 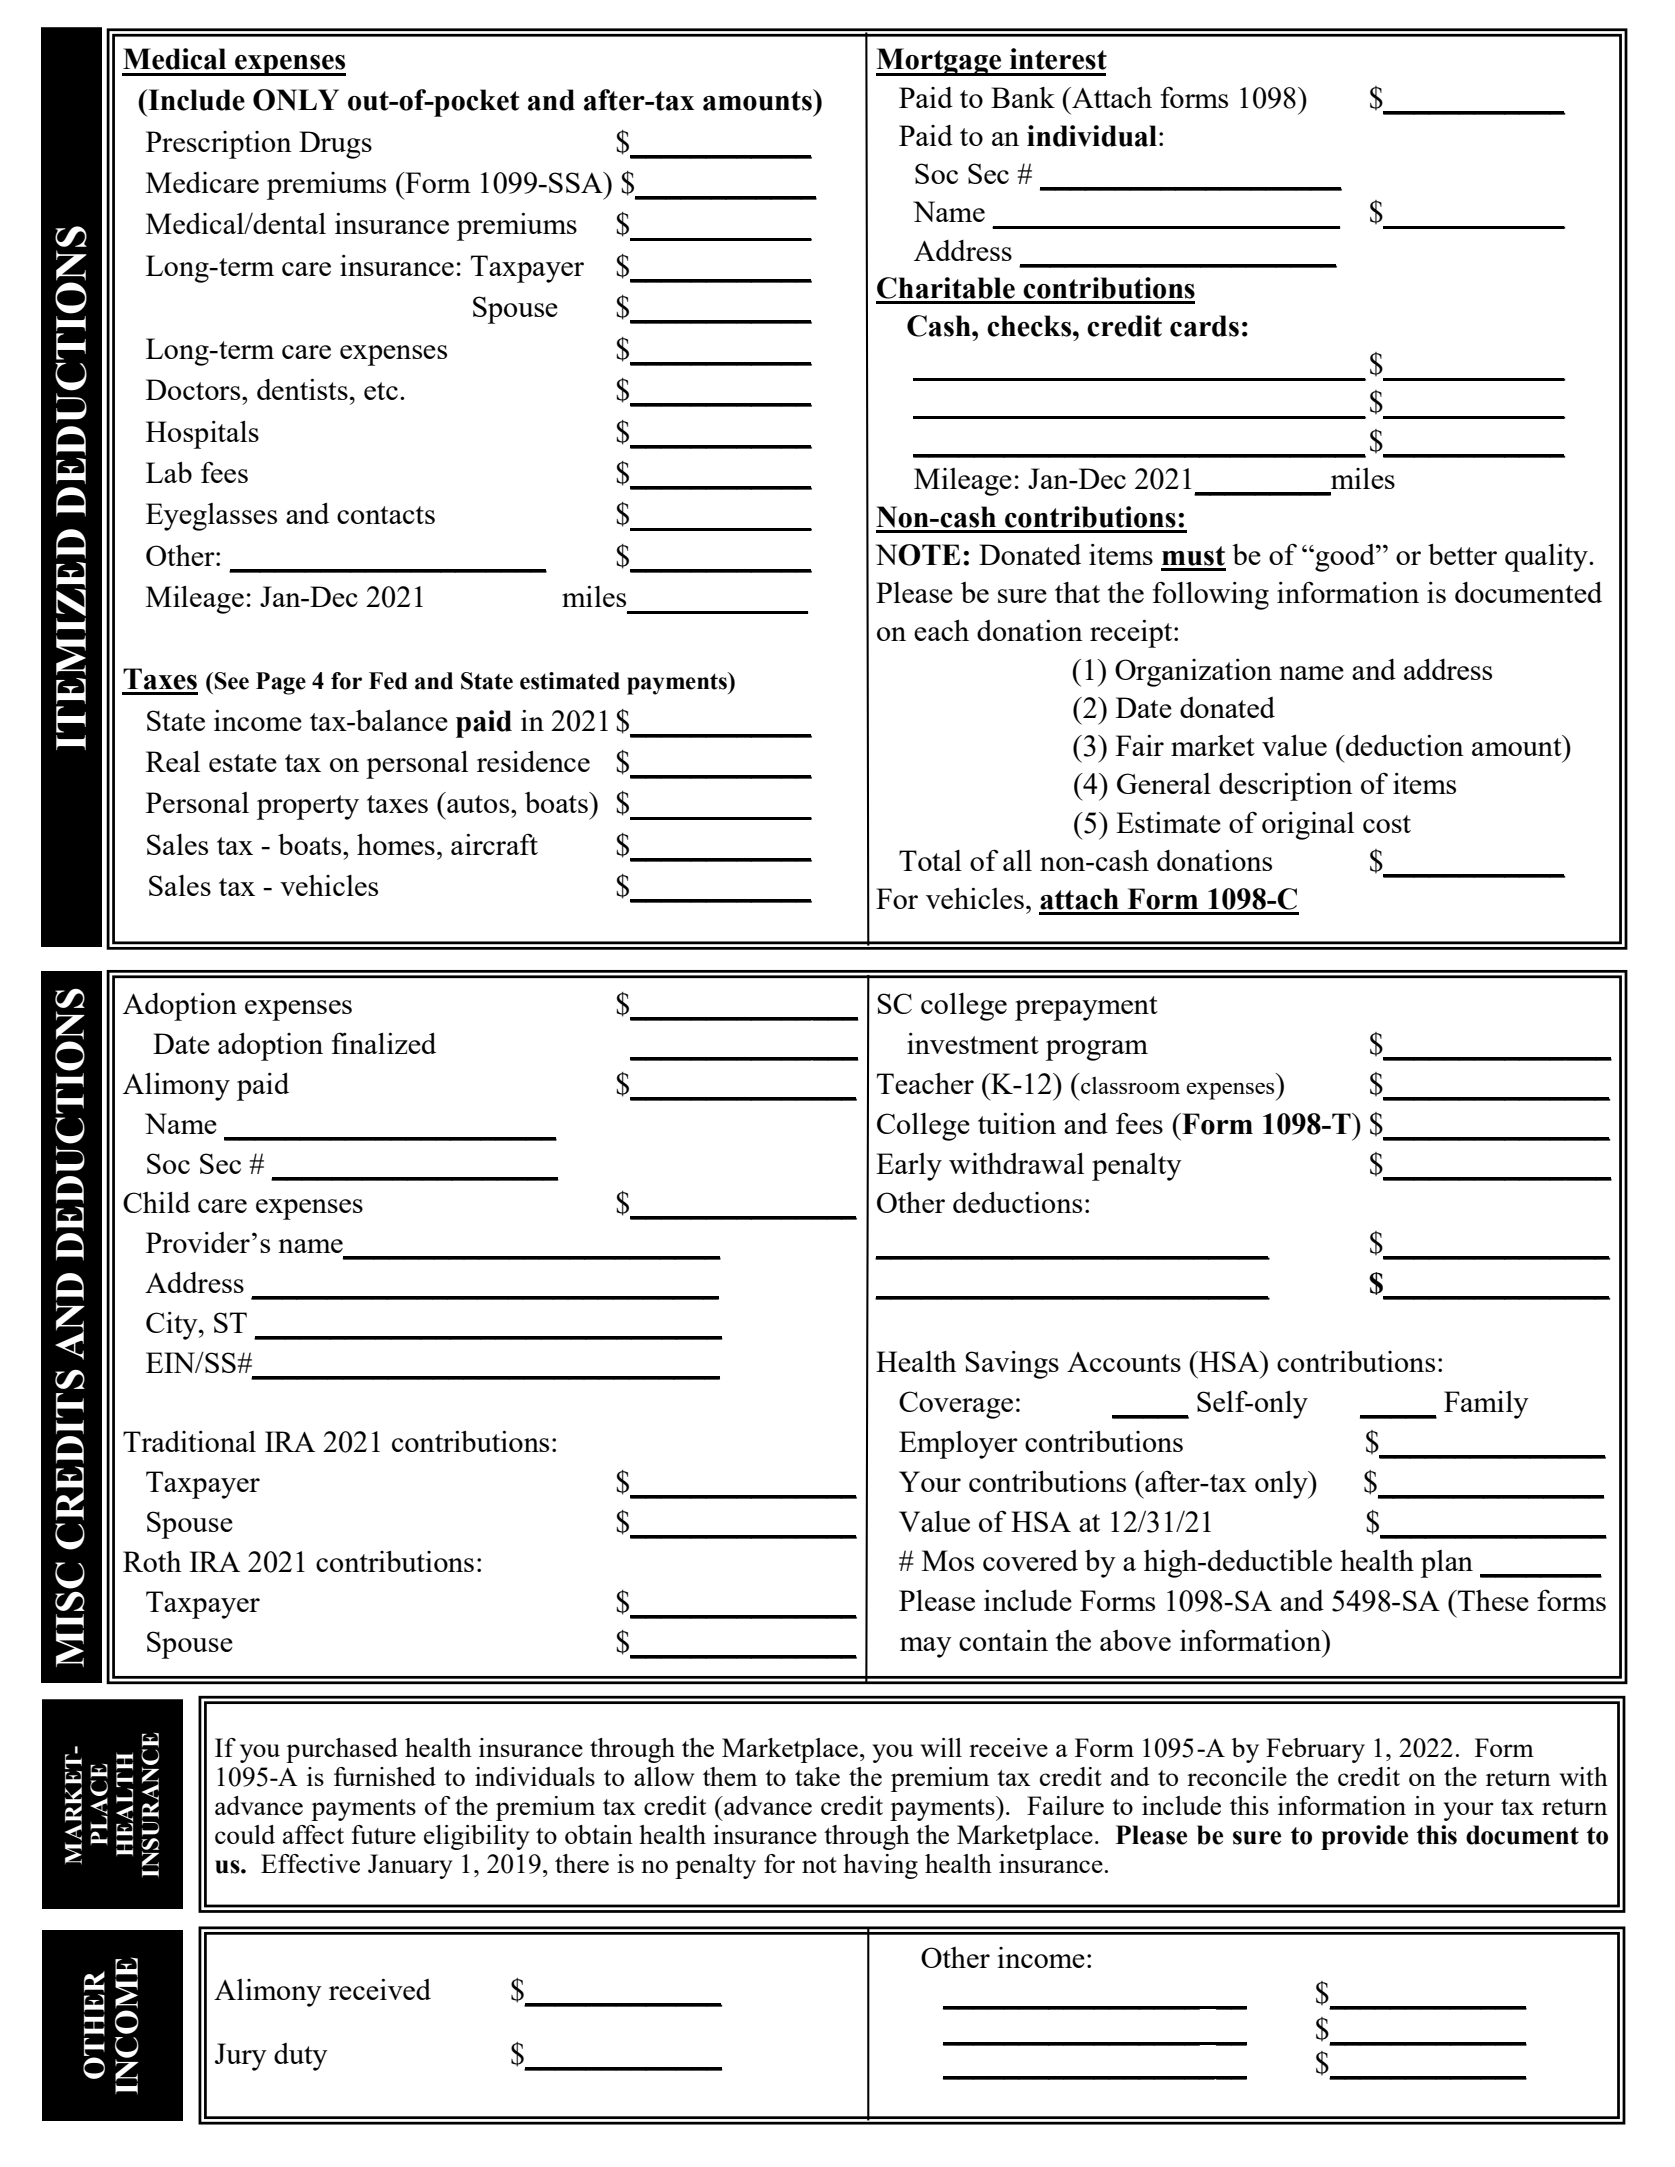 What do you see at coordinates (386, 515) in the document?
I see `contacts` at bounding box center [386, 515].
